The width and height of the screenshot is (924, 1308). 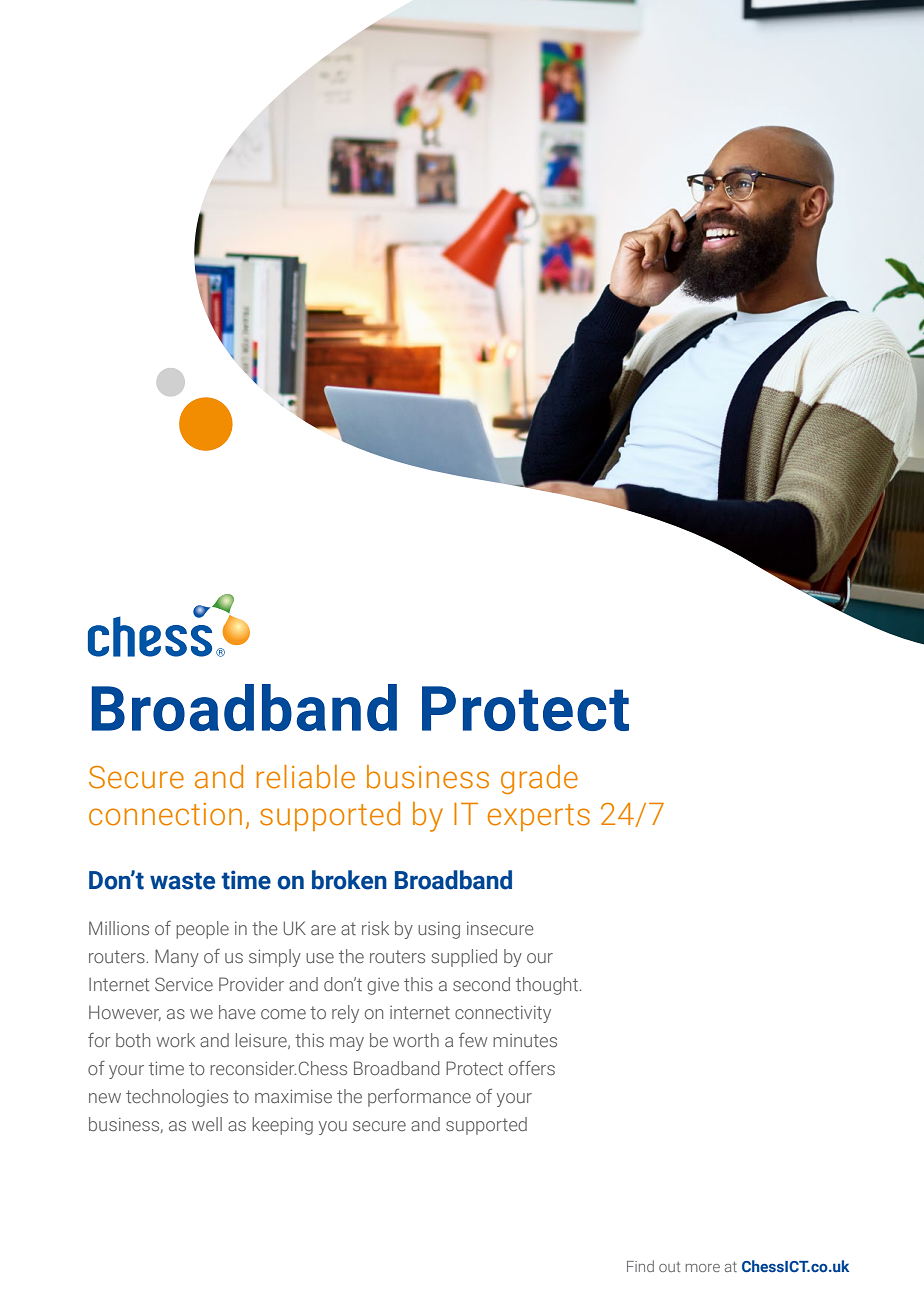 What do you see at coordinates (439, 930) in the screenshot?
I see `using` at bounding box center [439, 930].
